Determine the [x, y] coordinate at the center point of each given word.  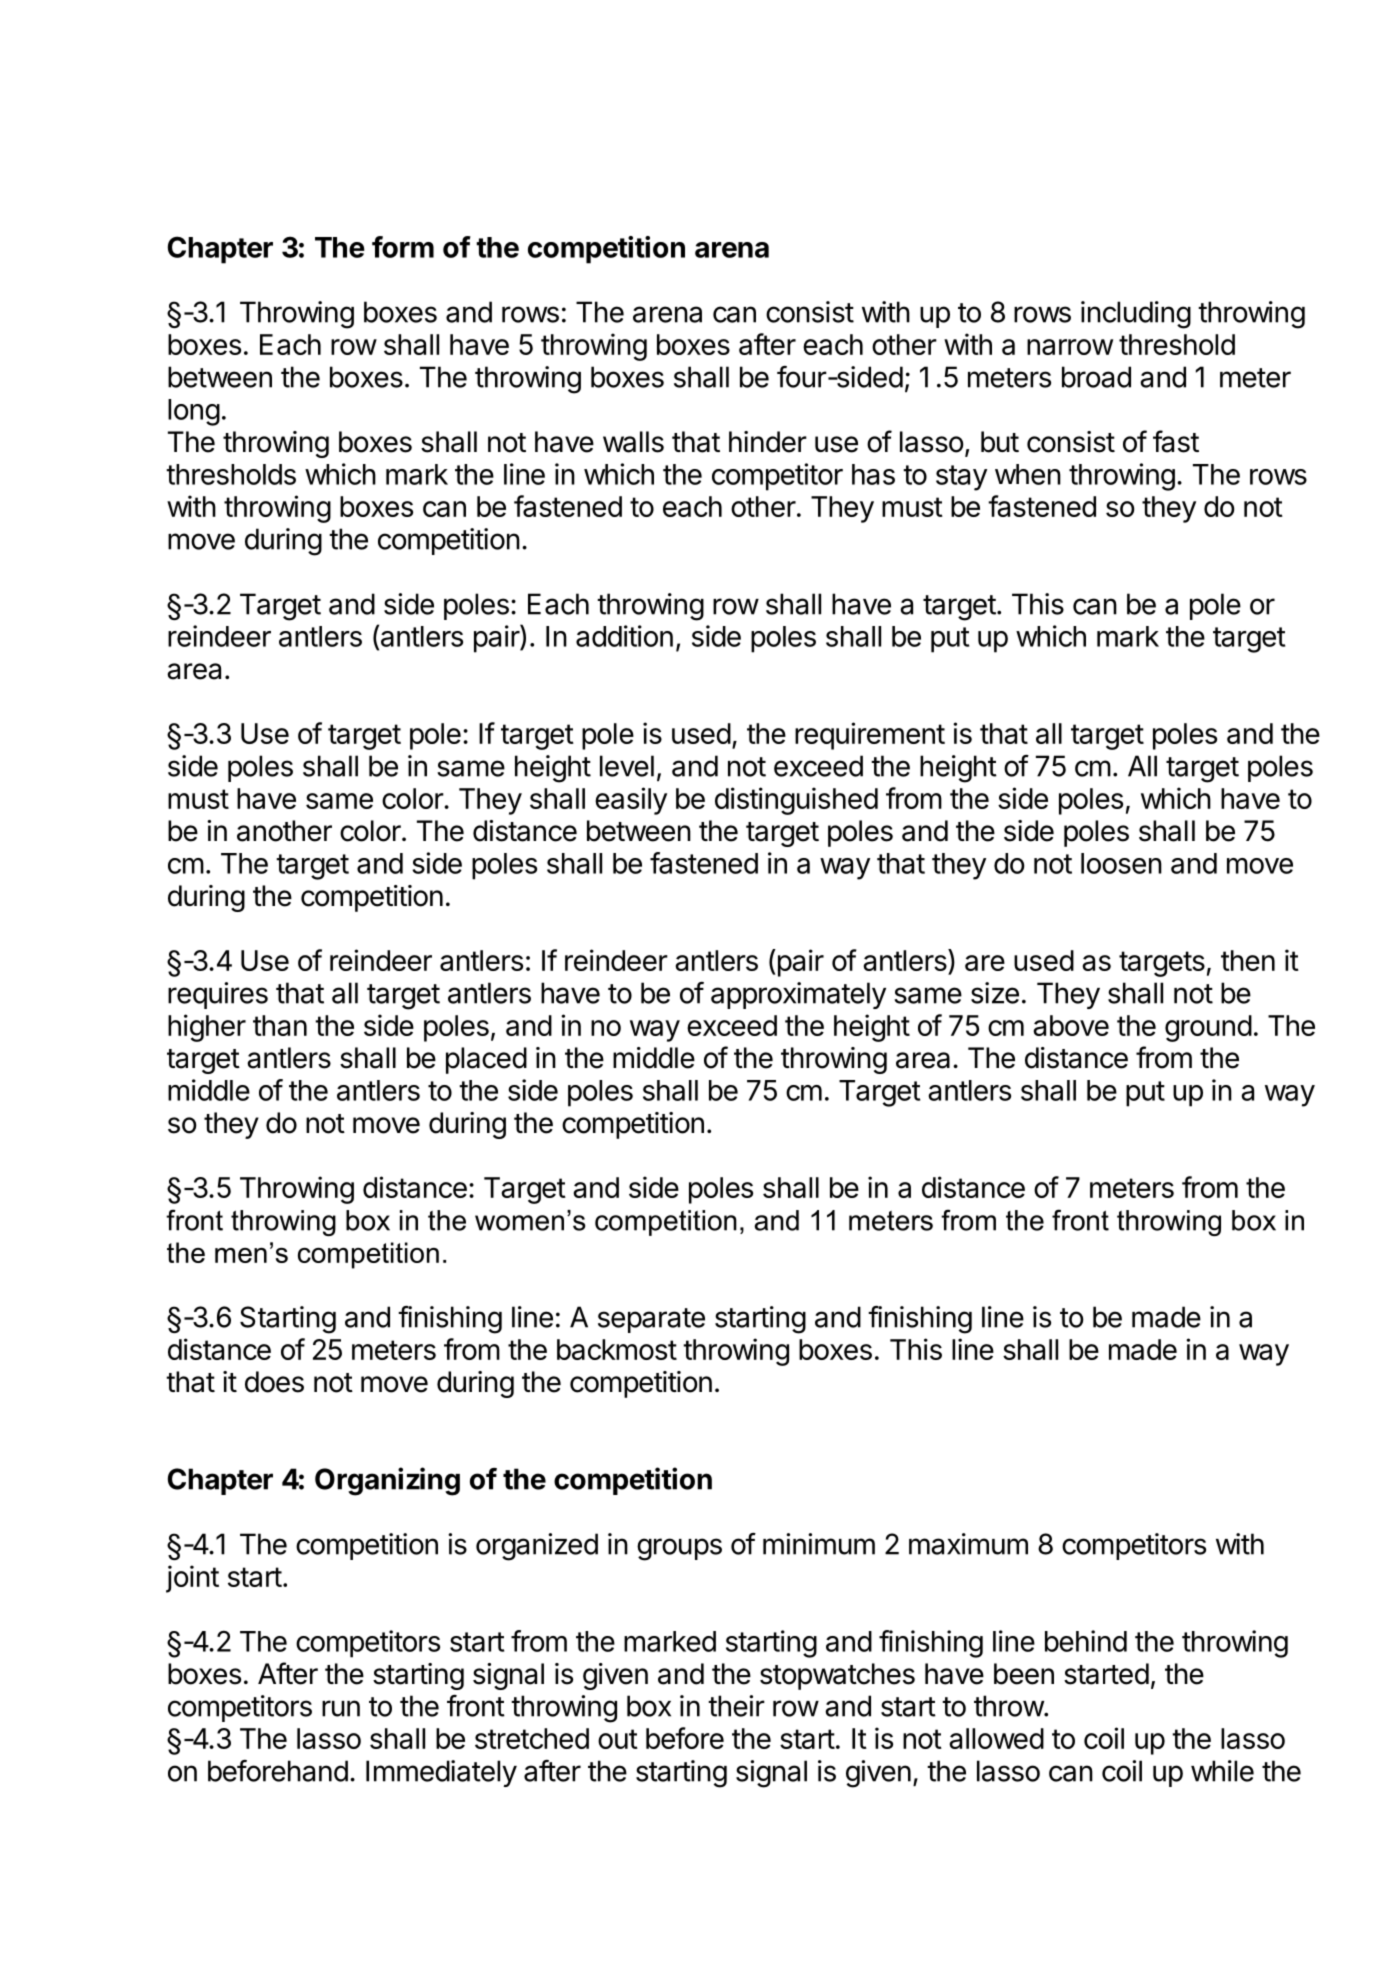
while [1222, 1771]
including [1136, 315]
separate [651, 1320]
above [1071, 1025]
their [736, 1706]
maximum [968, 1544]
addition [624, 636]
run [341, 1708]
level [627, 766]
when [1028, 474]
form [403, 247]
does [274, 1382]
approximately [798, 995]
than [280, 1025]
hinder [768, 442]
